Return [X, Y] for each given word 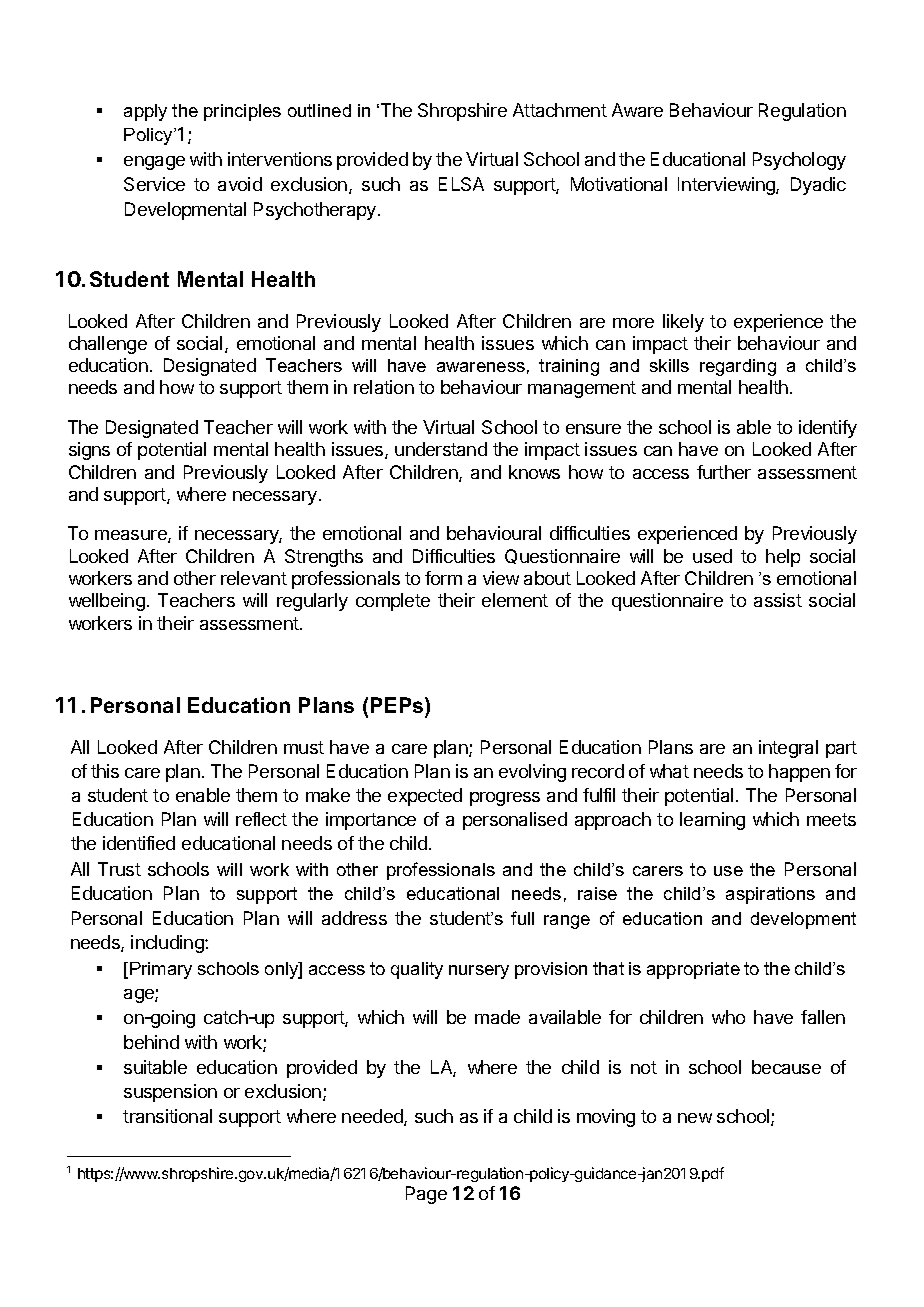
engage [154, 163]
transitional [167, 1116]
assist [778, 600]
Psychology [799, 161]
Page [426, 1195]
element [515, 600]
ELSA [461, 184]
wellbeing [107, 602]
